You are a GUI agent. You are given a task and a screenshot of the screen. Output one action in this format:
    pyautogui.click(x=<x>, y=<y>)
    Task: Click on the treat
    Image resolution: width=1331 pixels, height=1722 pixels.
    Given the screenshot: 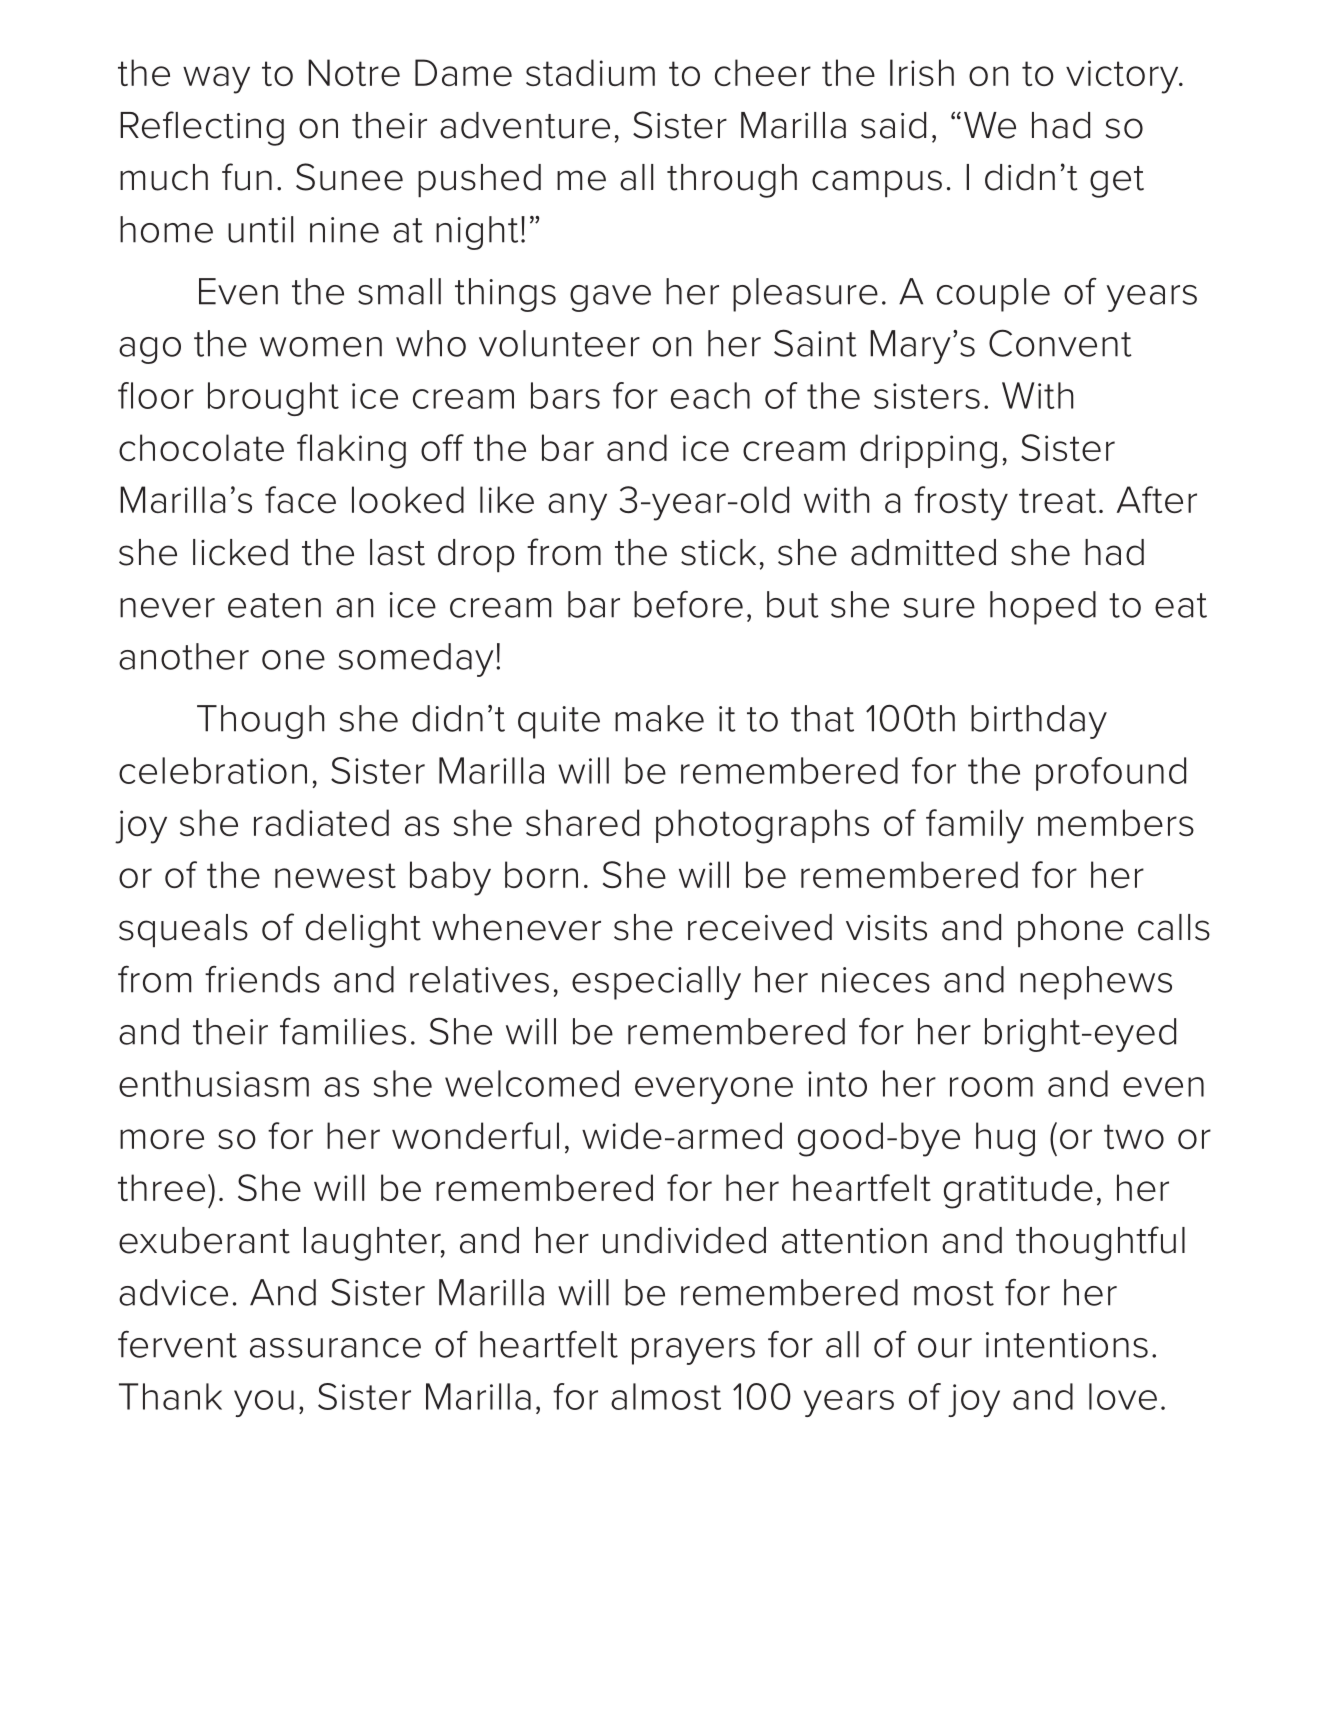 What is the action you would take?
    pyautogui.click(x=1057, y=500)
